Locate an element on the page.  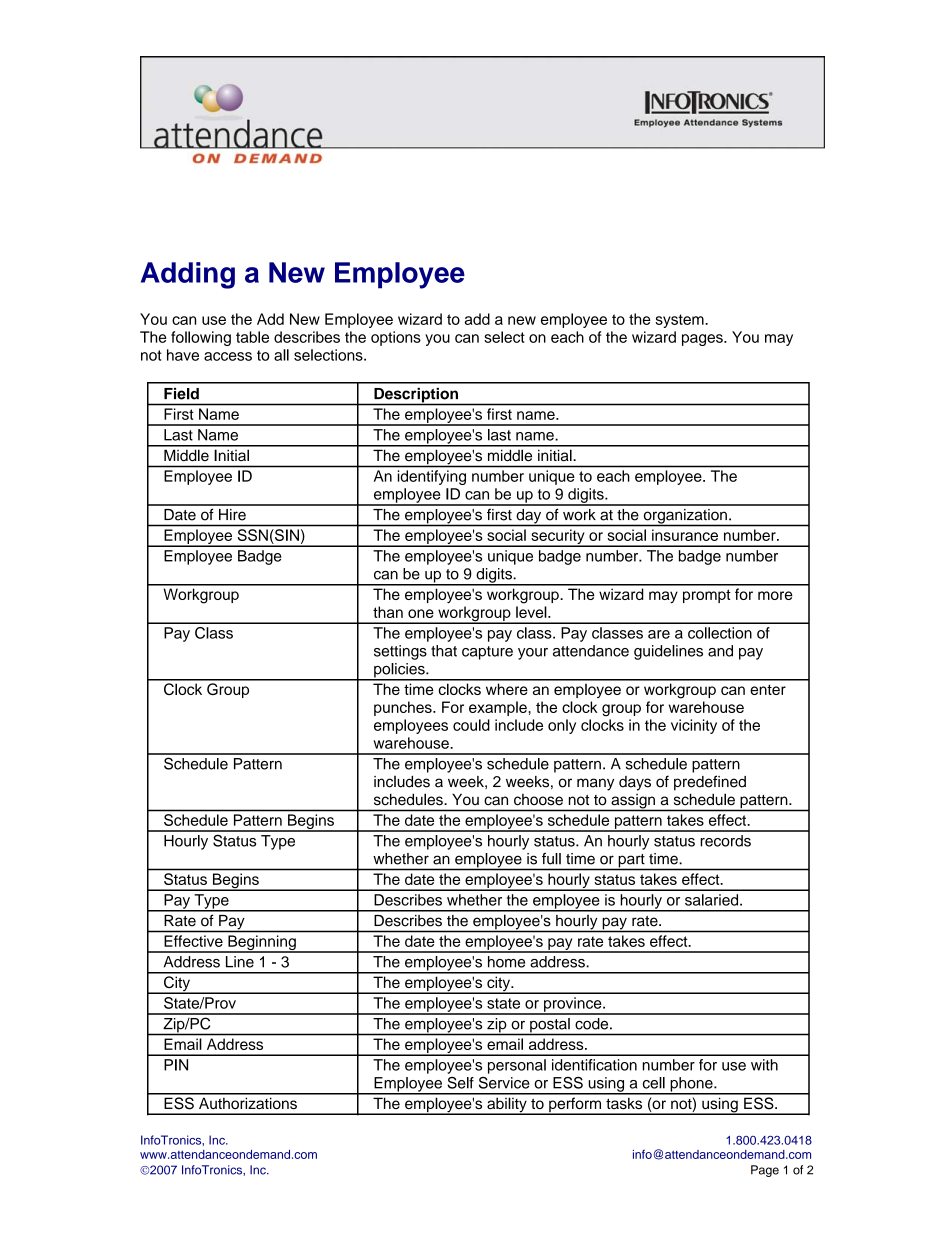
settings is located at coordinates (400, 652).
